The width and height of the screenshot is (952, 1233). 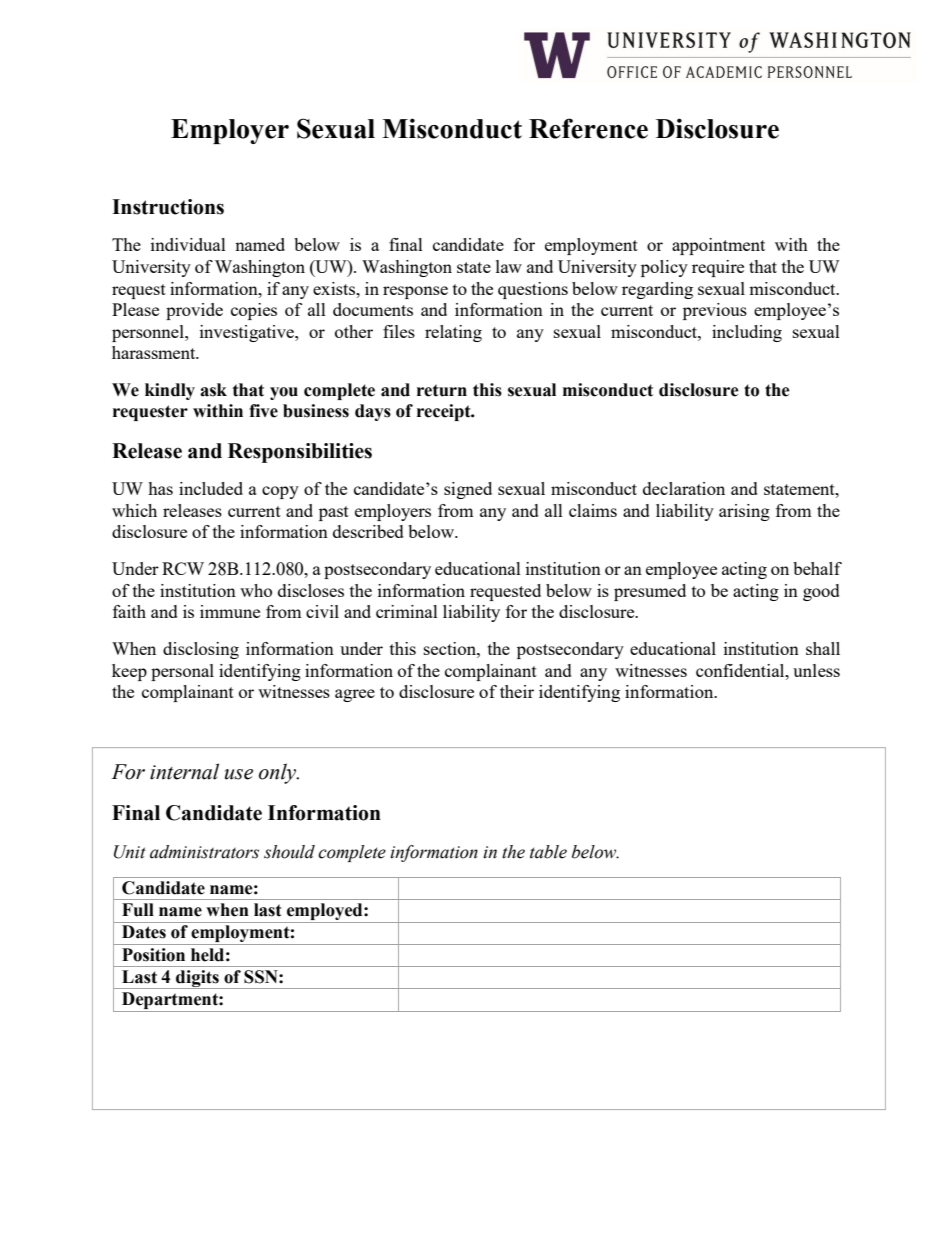 What do you see at coordinates (248, 333) in the screenshot?
I see `investigative` at bounding box center [248, 333].
